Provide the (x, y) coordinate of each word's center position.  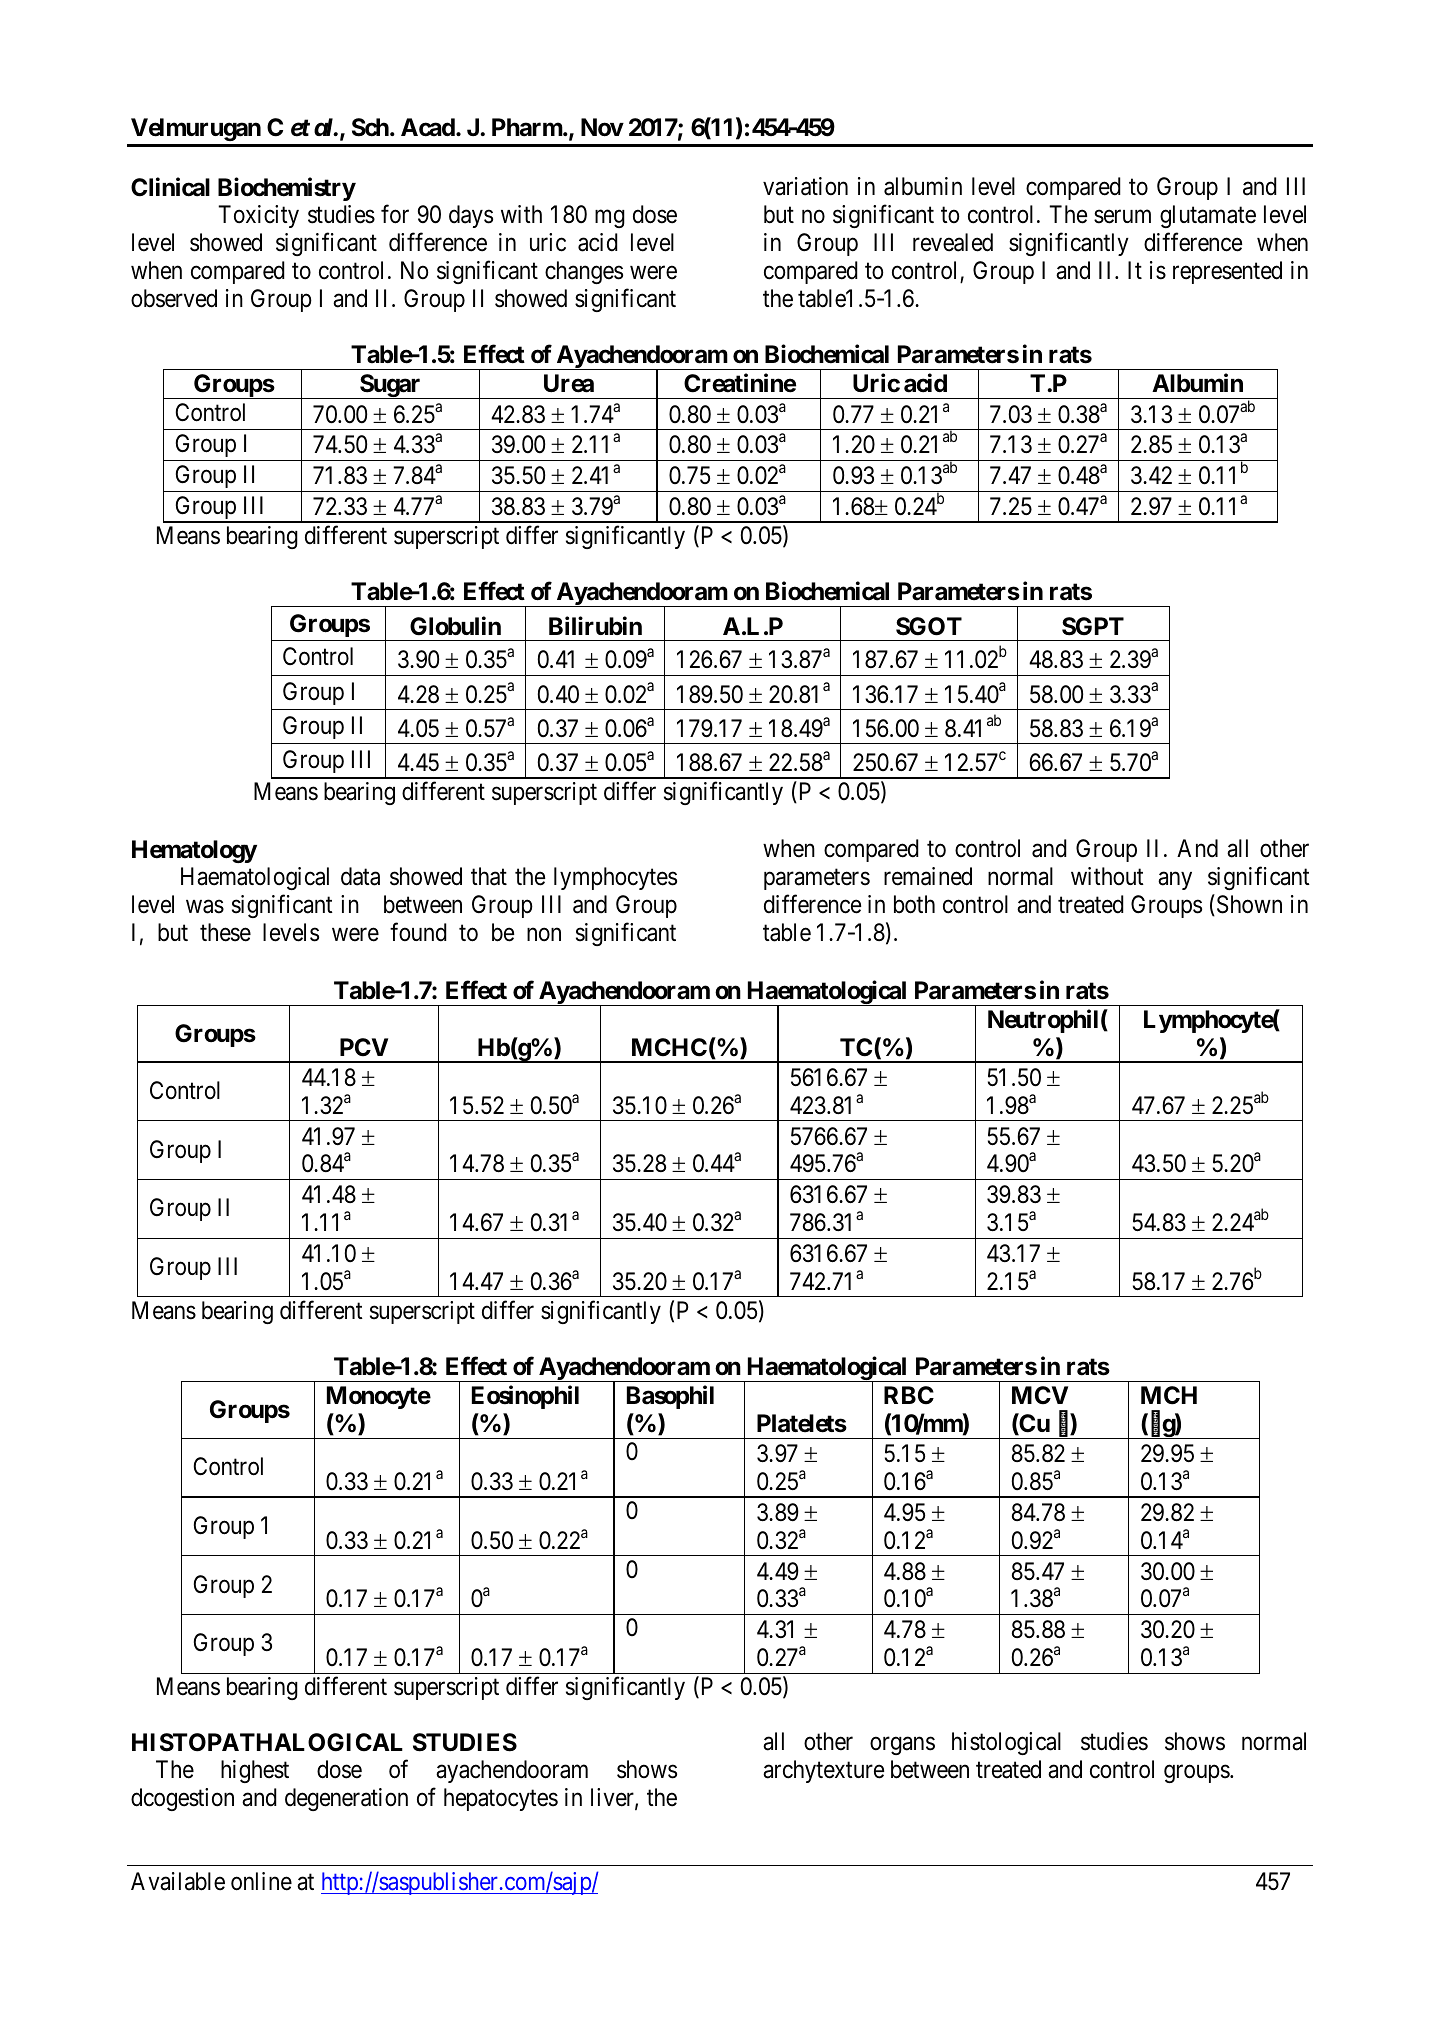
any (1175, 881)
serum (1122, 217)
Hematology (194, 851)
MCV (1040, 1395)
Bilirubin (595, 625)
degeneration (346, 1799)
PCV (364, 1047)
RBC (909, 1395)
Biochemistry (287, 189)
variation (805, 186)
